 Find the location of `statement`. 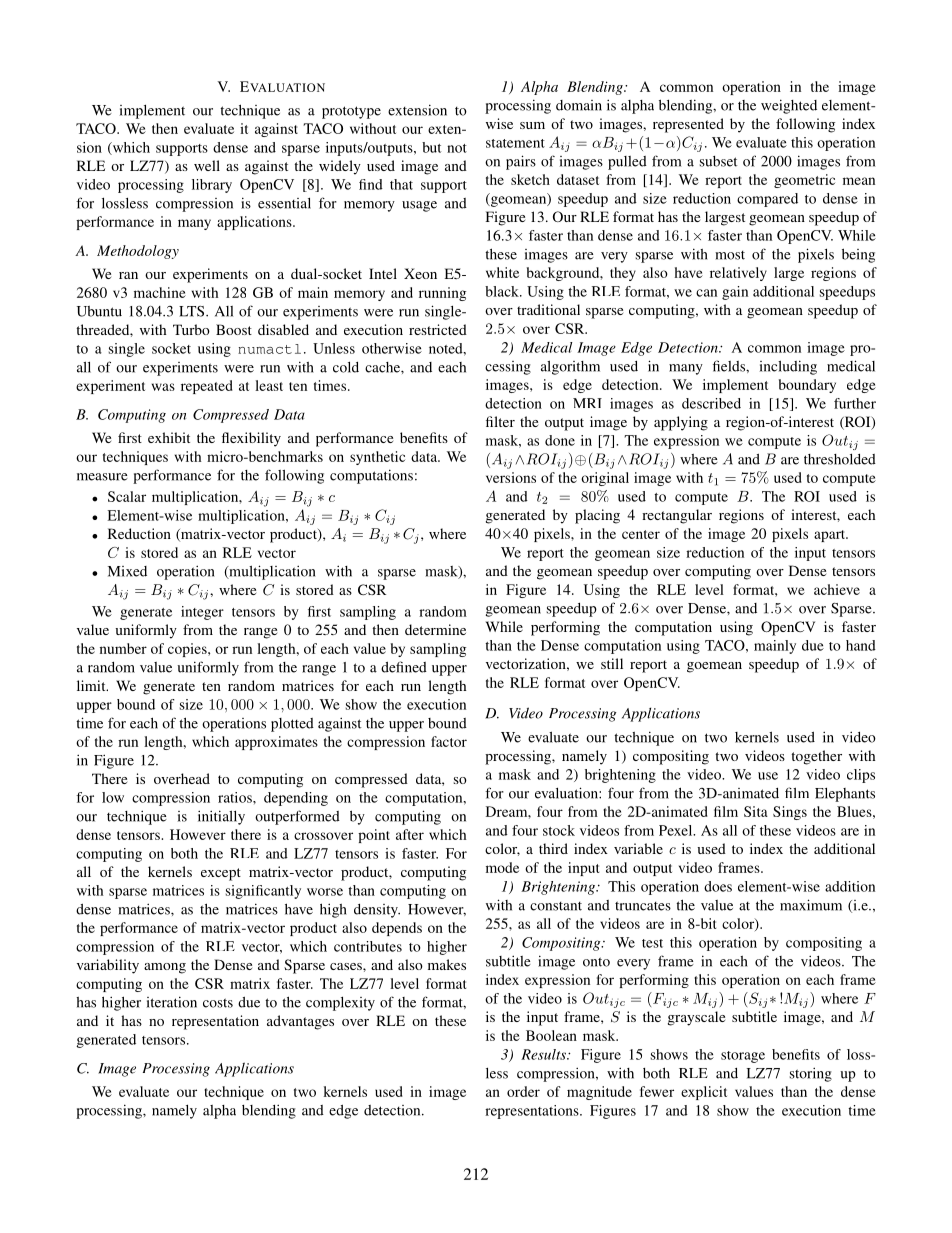

statement is located at coordinates (515, 143).
